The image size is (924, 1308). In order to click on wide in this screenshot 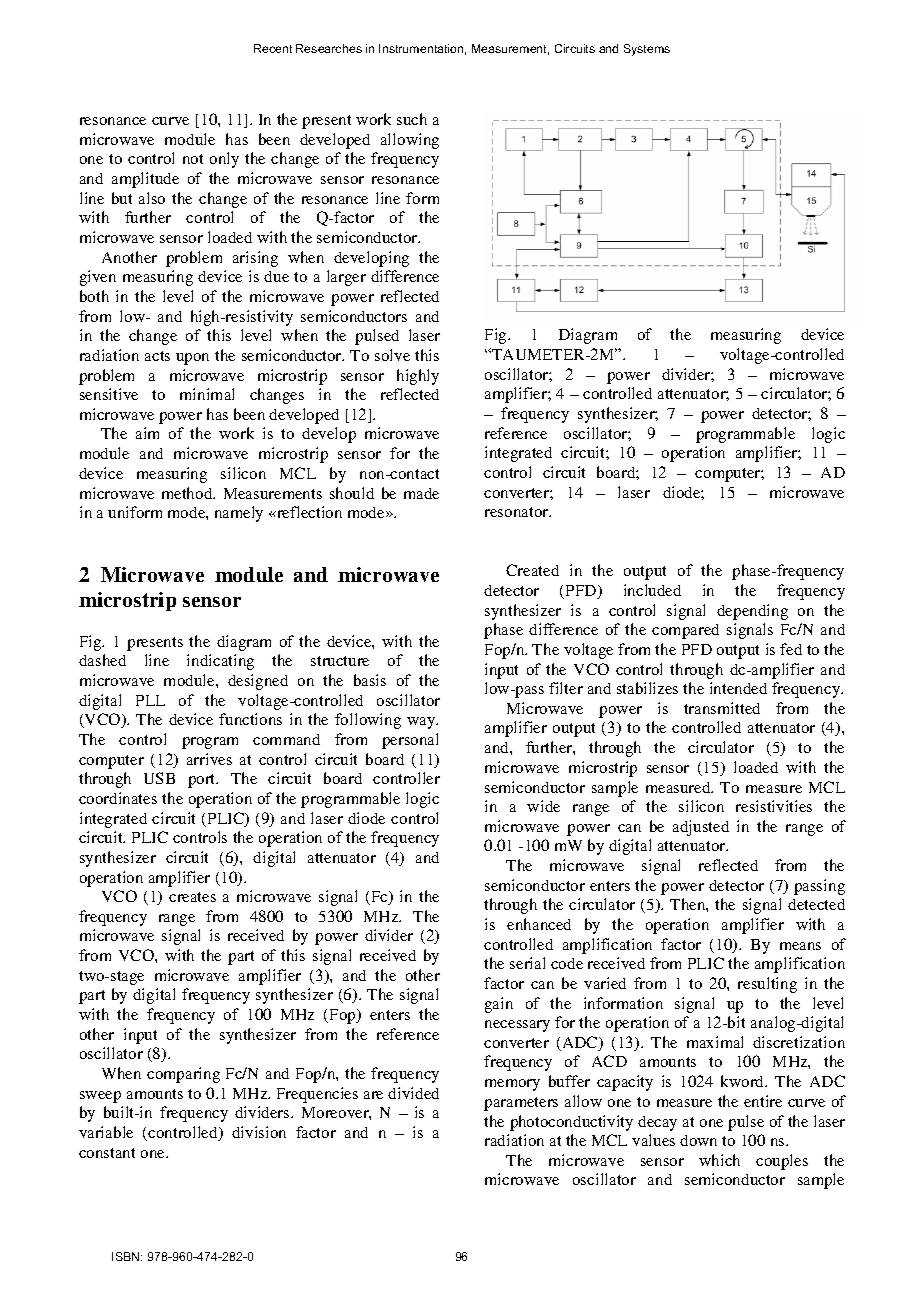, I will do `click(543, 806)`.
